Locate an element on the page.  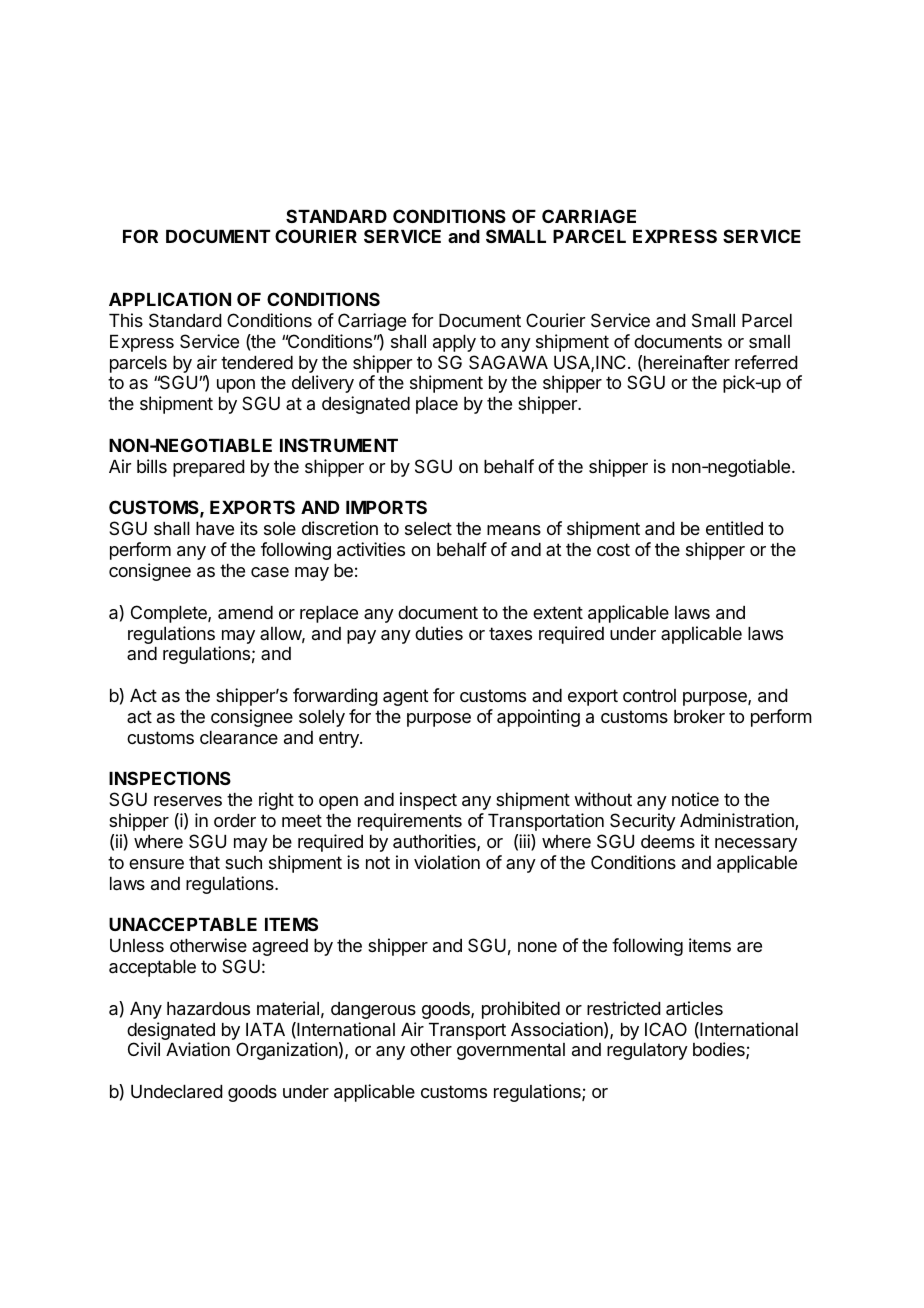
duties is located at coordinates (439, 633).
